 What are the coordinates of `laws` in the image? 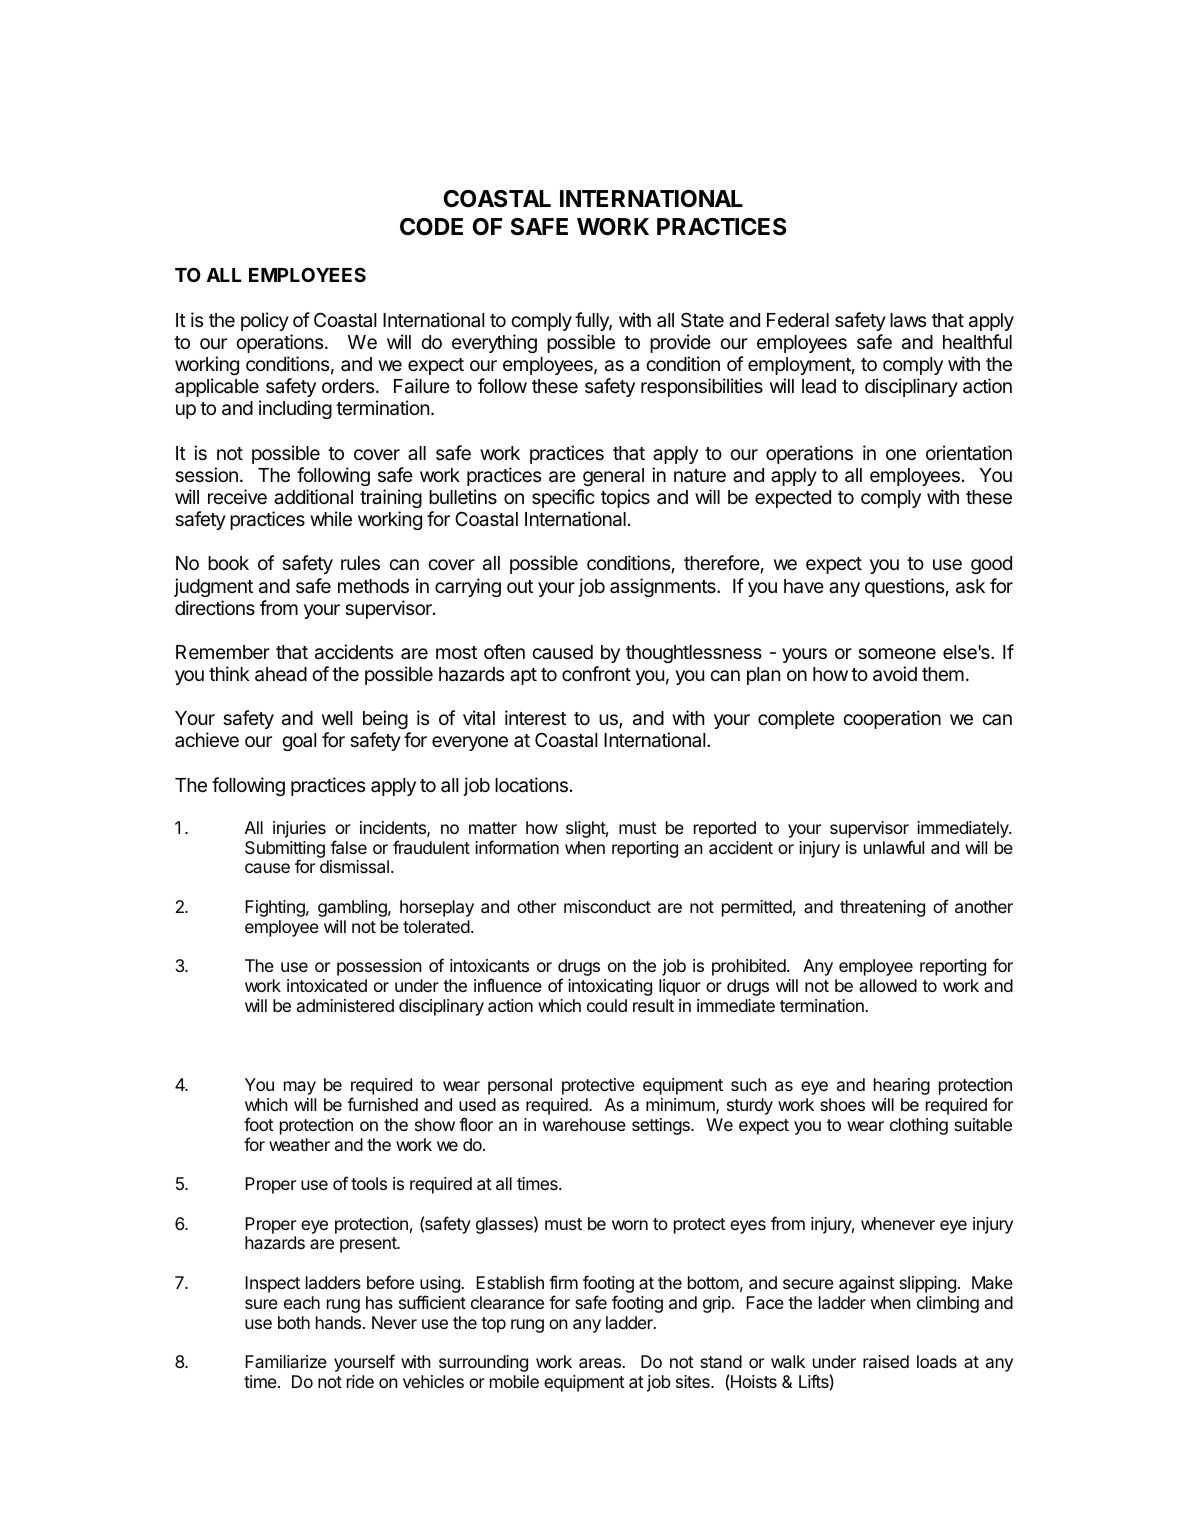 It's located at (908, 320).
